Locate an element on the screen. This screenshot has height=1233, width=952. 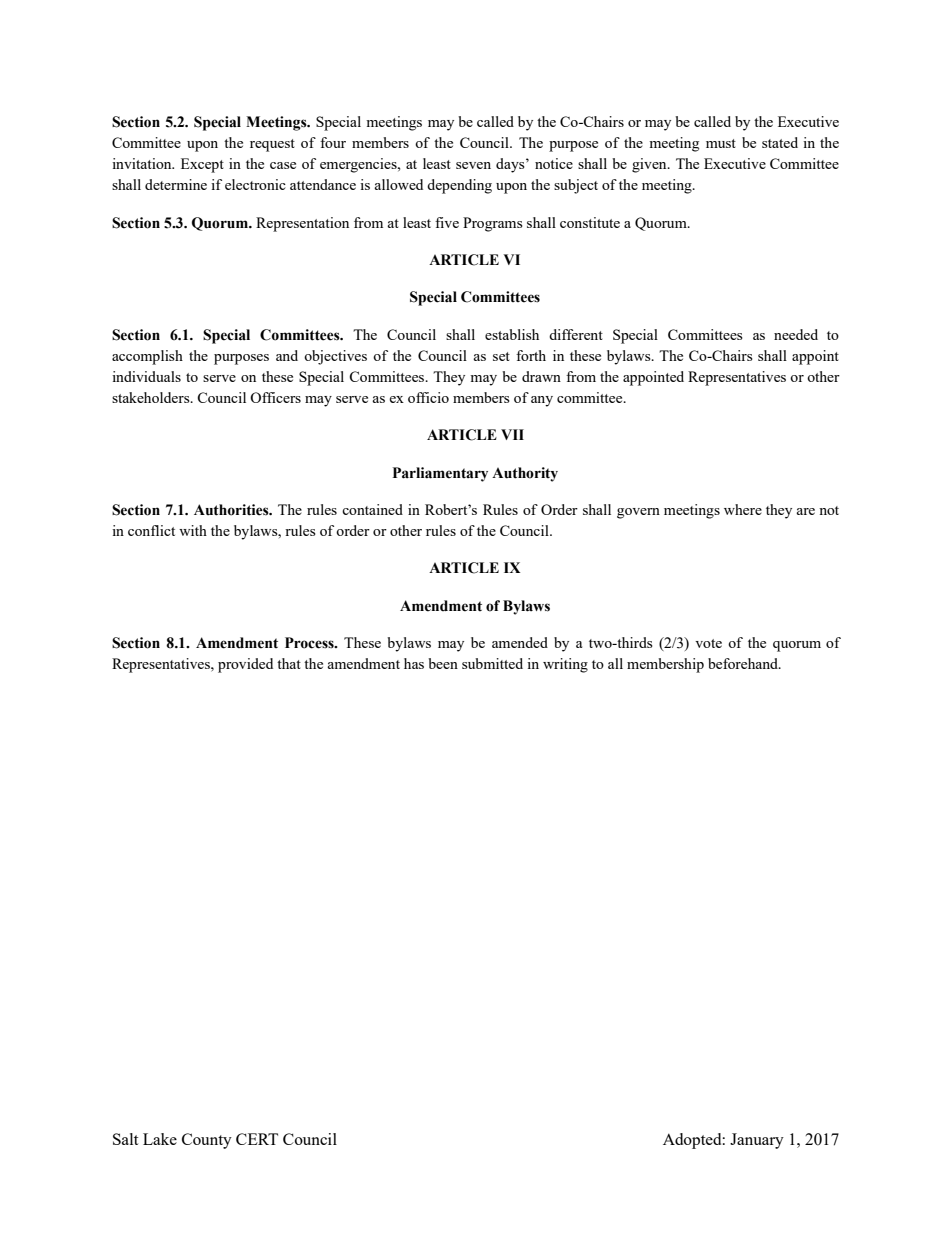
Parliamentary is located at coordinates (440, 474).
